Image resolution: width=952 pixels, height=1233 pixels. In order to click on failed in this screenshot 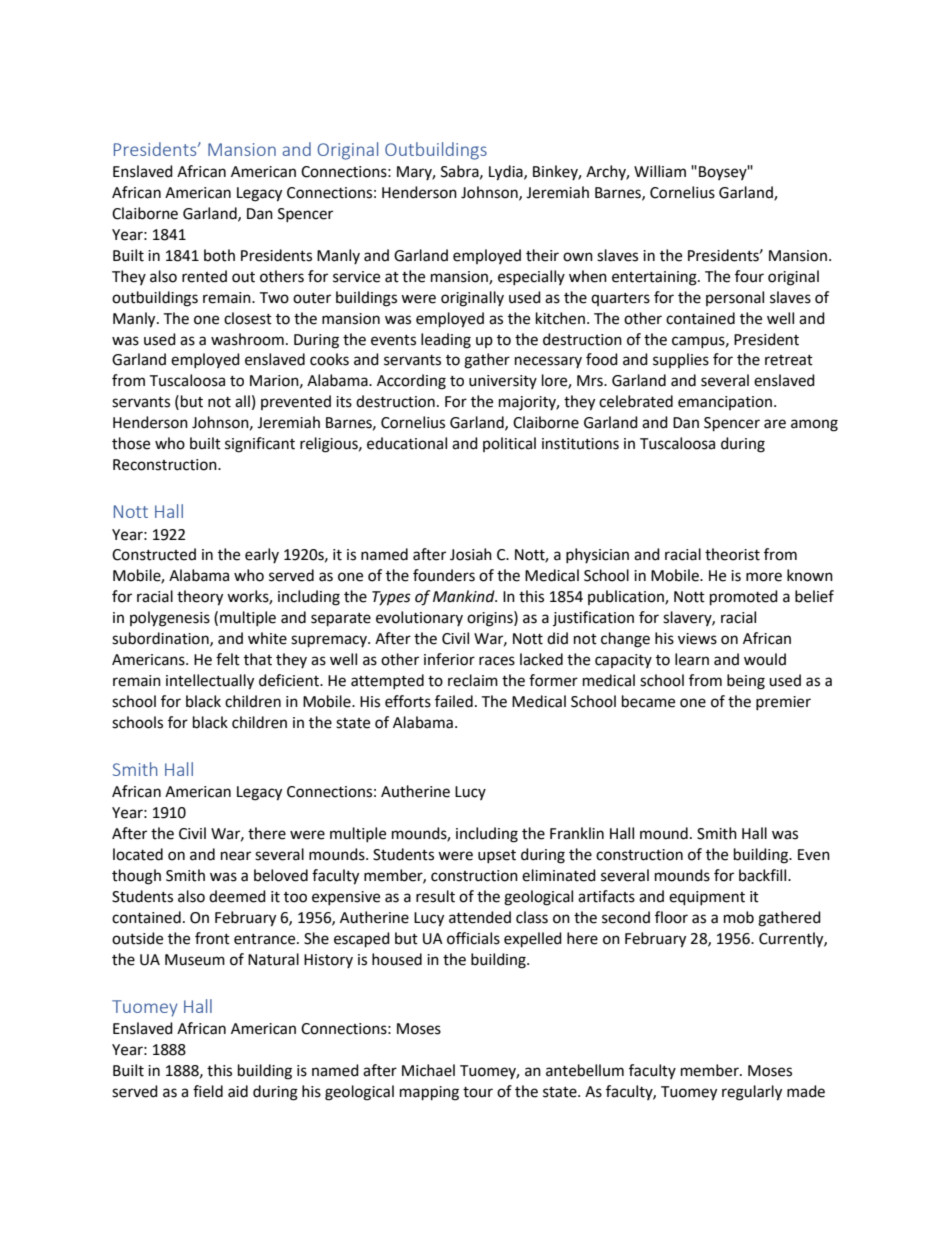, I will do `click(454, 701)`.
